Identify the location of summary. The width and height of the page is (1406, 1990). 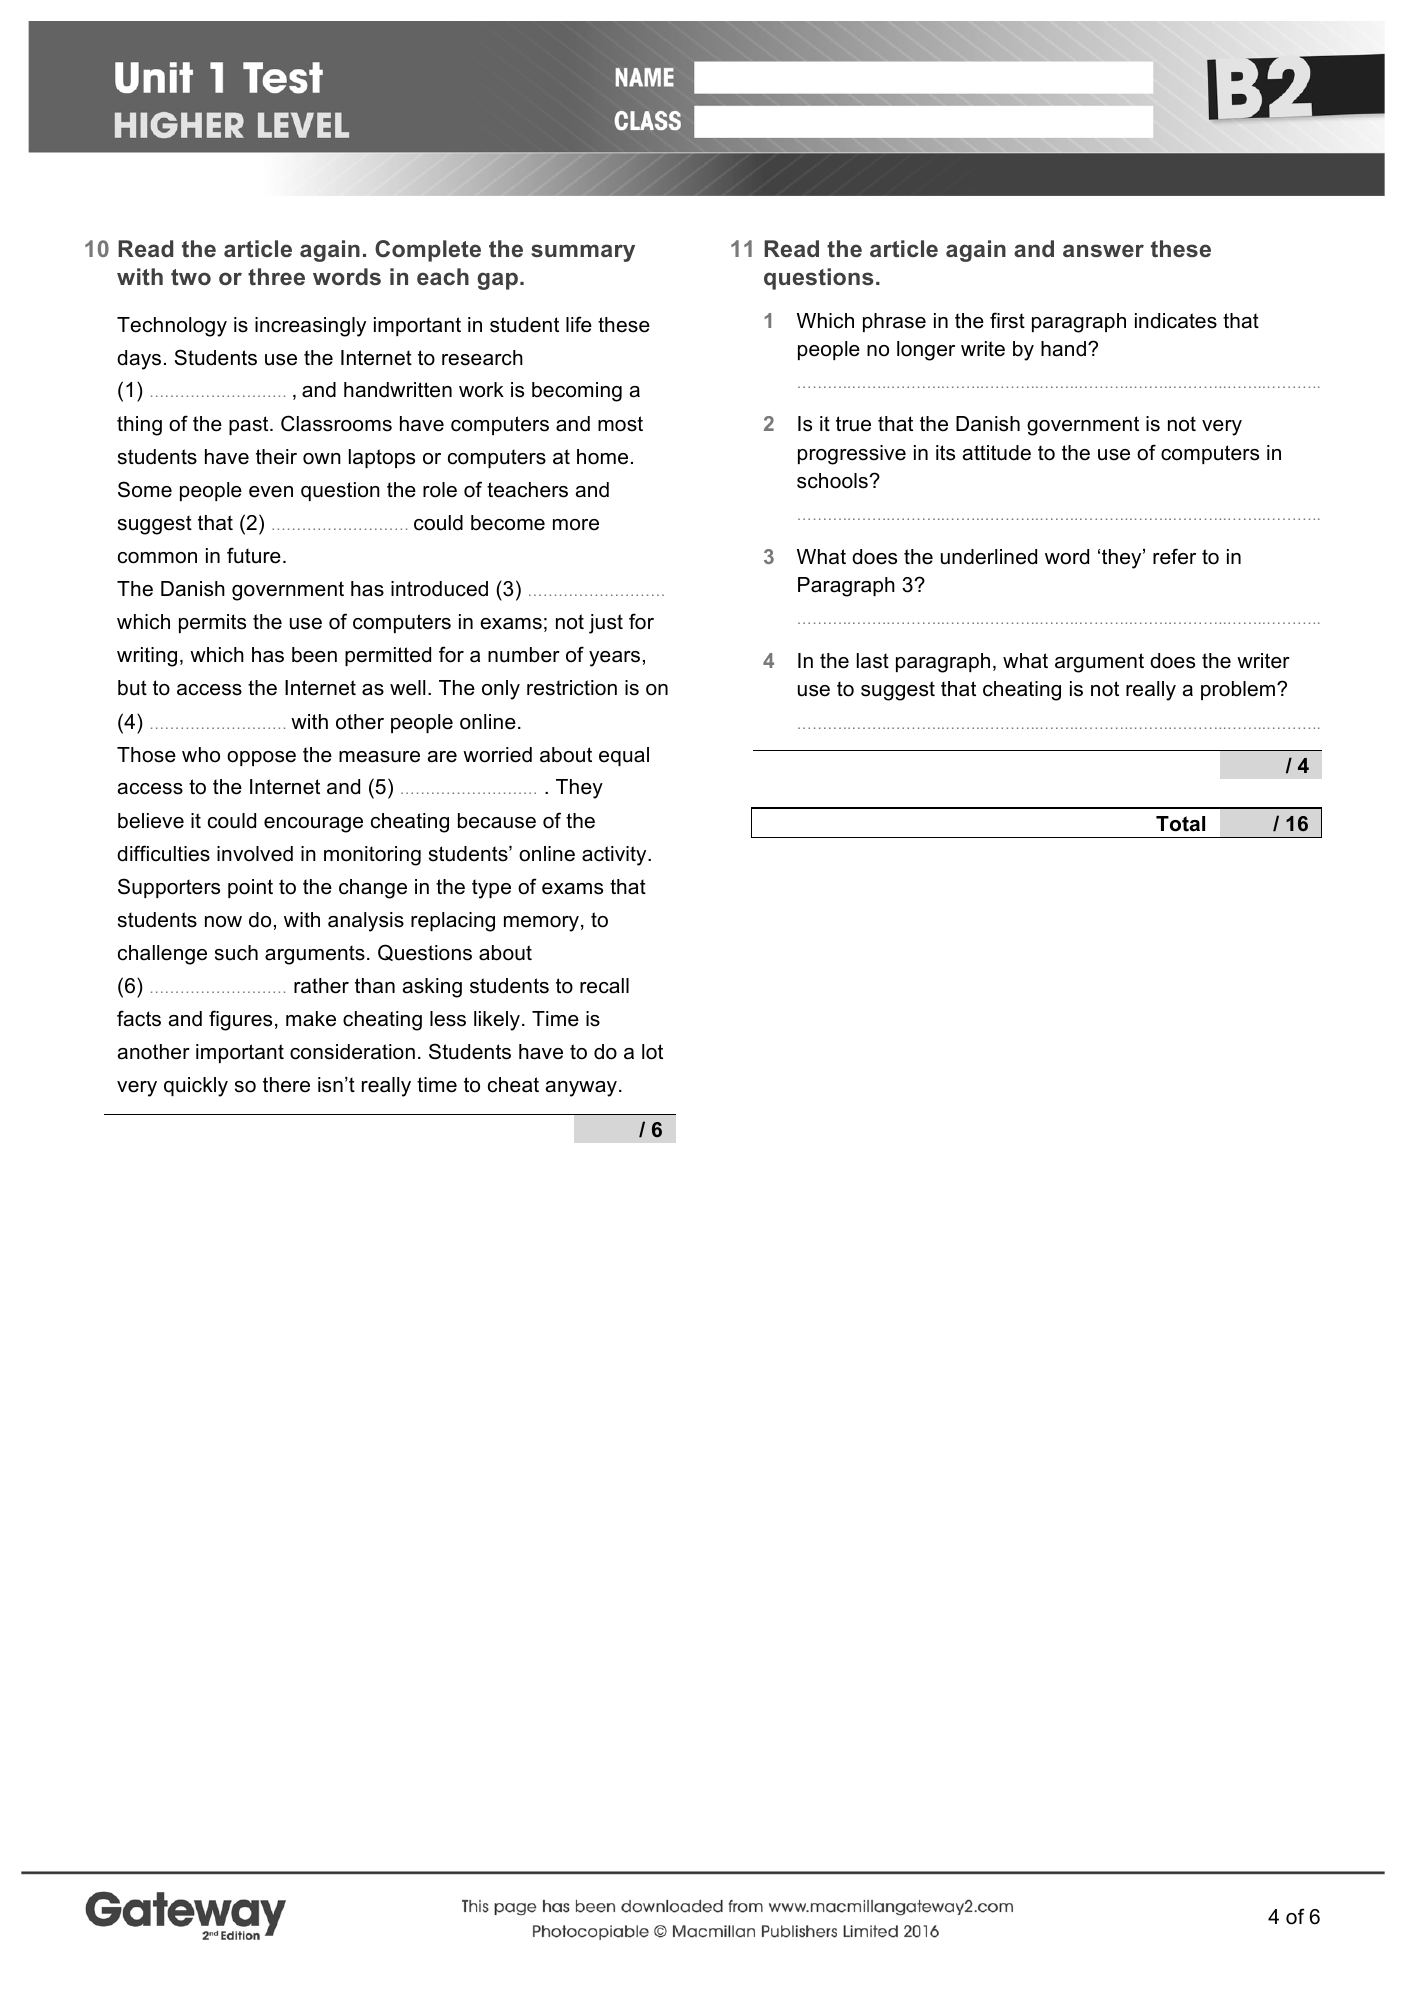
(583, 253).
